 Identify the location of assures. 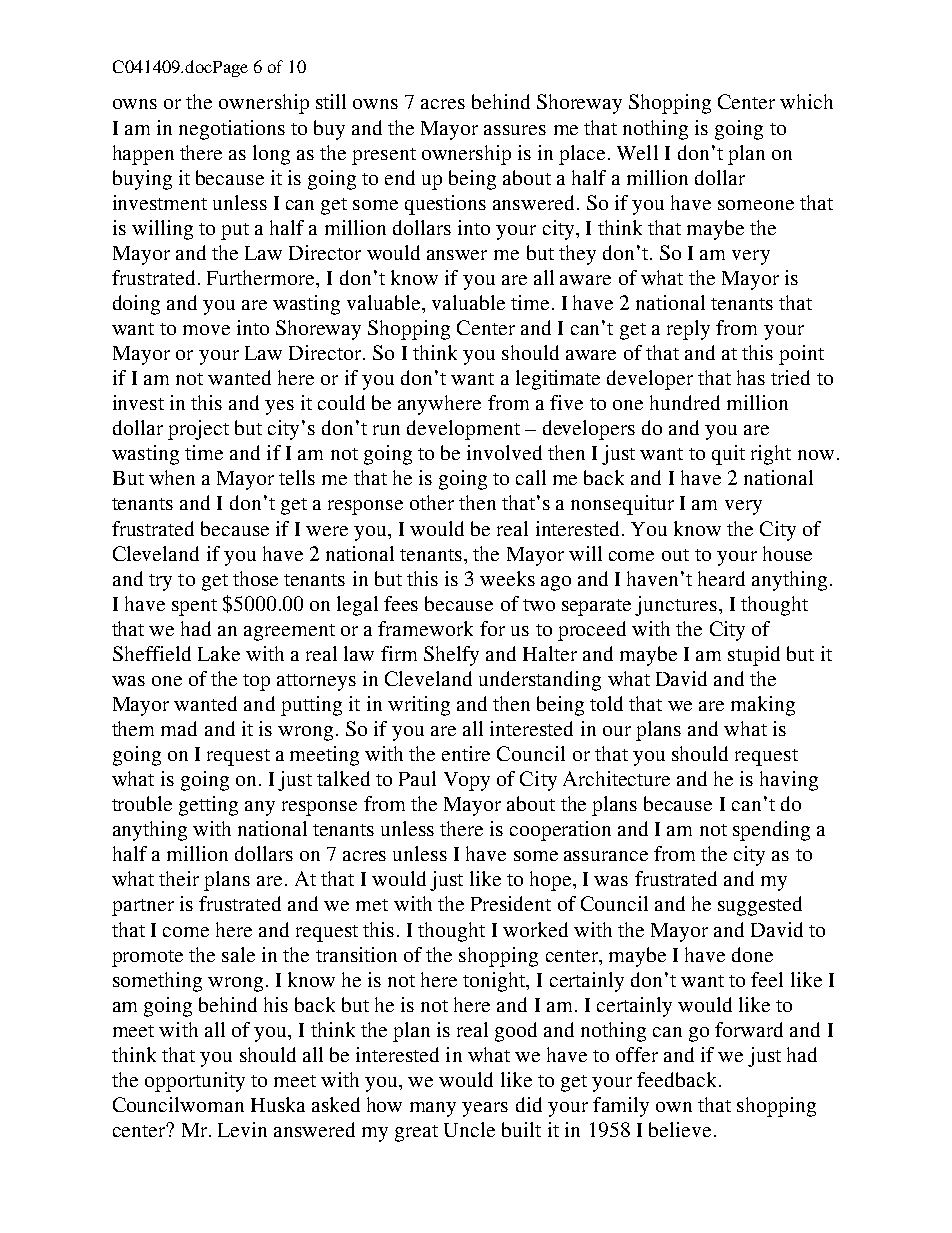
(515, 130).
